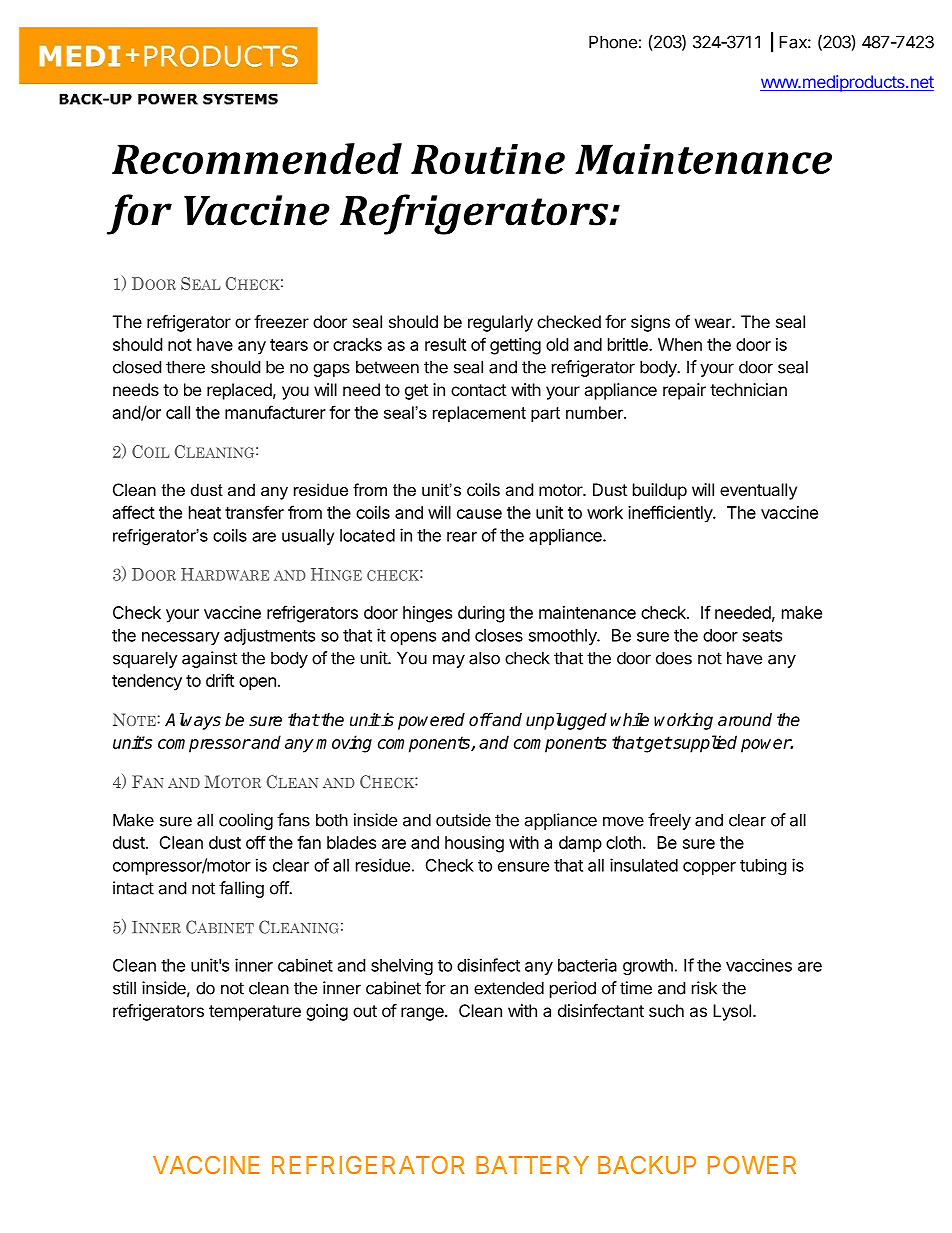 This page has width=952, height=1233. I want to click on during, so click(481, 614).
